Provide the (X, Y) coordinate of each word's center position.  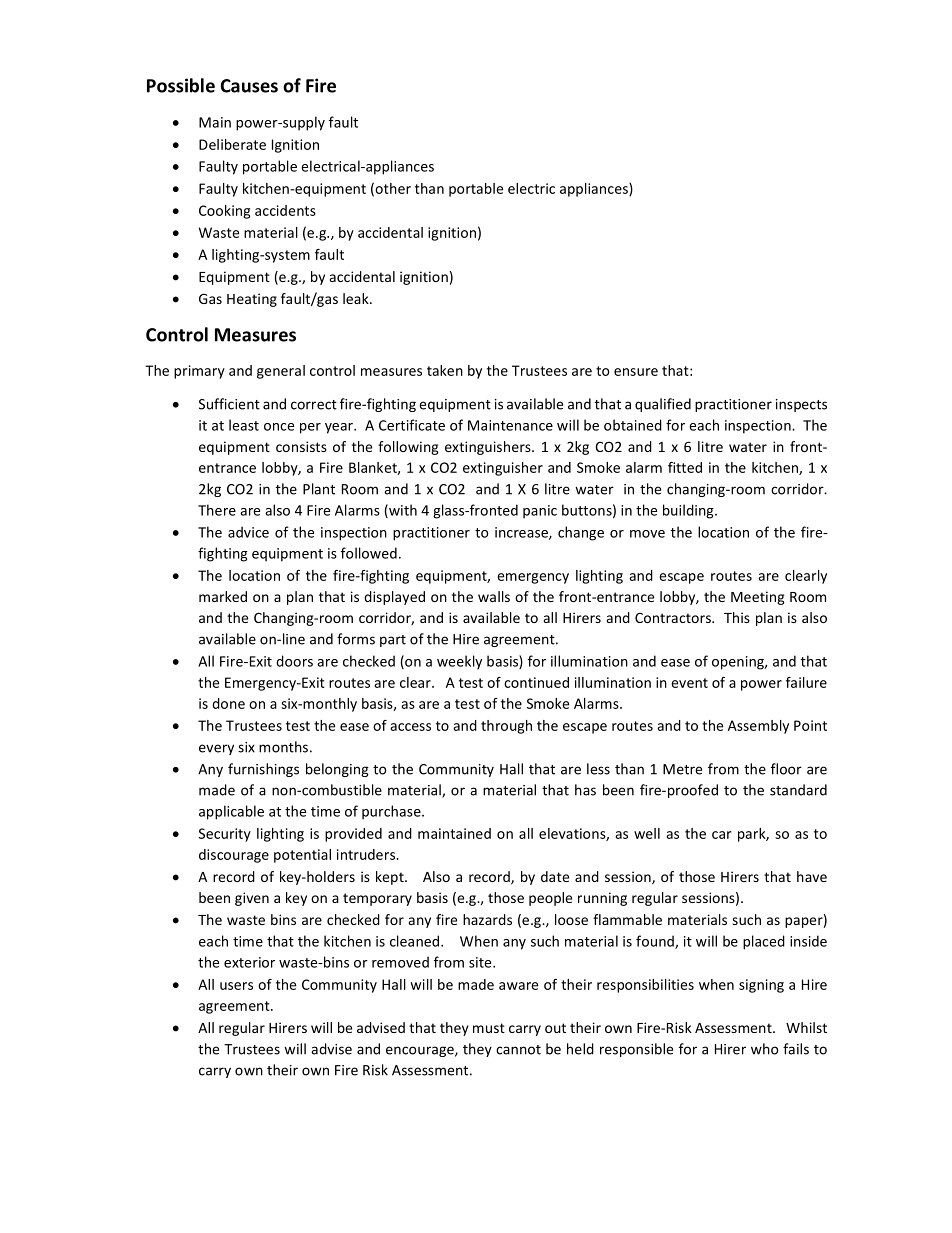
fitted (685, 467)
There (217, 510)
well (647, 833)
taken (445, 370)
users (236, 986)
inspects (801, 405)
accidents (285, 210)
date (555, 876)
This (737, 617)
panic (540, 512)
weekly (459, 662)
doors (294, 661)
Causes (249, 86)
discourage (234, 856)
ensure (636, 372)
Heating (252, 300)
